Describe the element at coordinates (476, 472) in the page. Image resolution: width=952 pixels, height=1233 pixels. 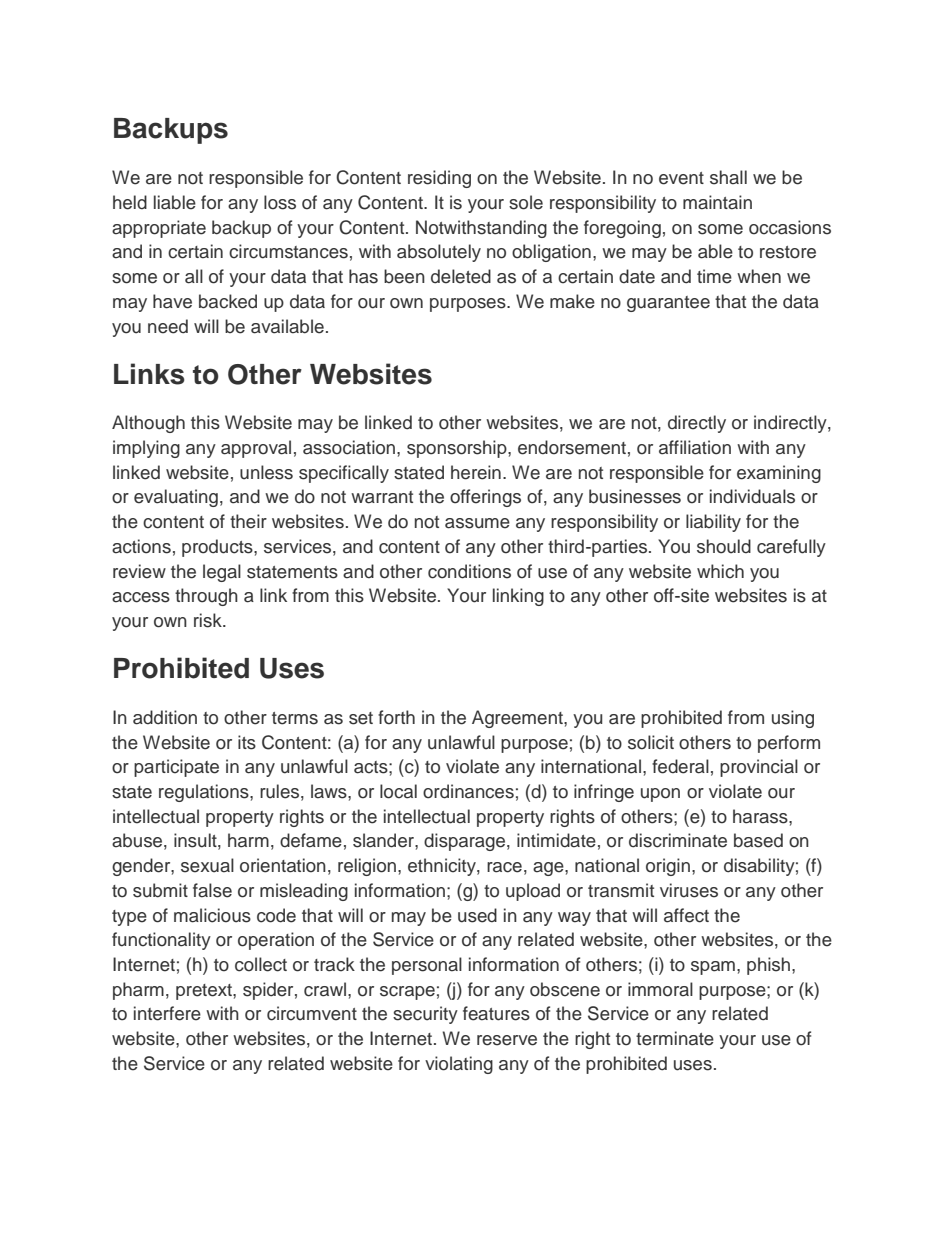
I see `herein` at that location.
